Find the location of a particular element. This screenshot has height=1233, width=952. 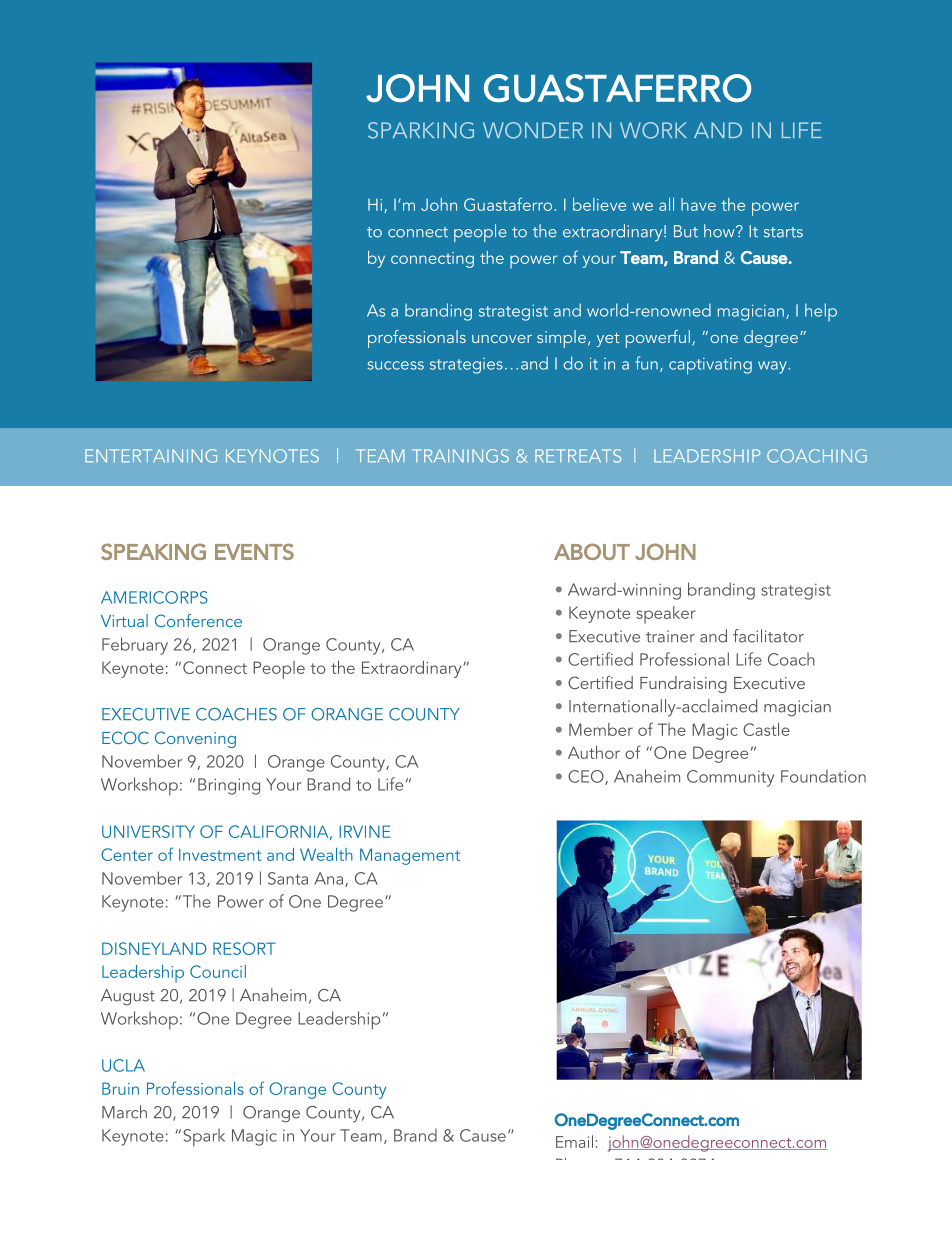

Conference is located at coordinates (198, 620).
